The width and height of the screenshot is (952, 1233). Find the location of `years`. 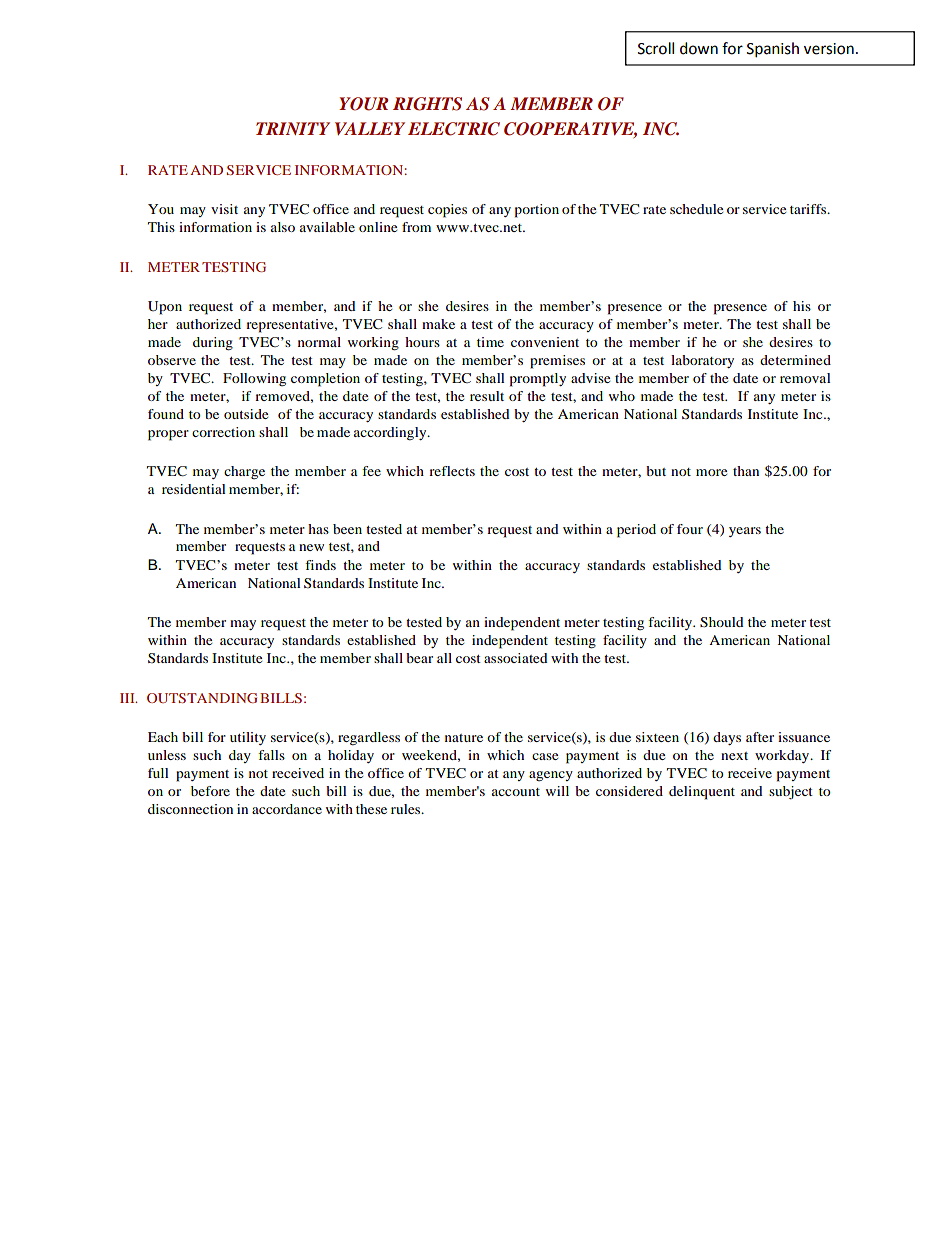

years is located at coordinates (745, 532).
